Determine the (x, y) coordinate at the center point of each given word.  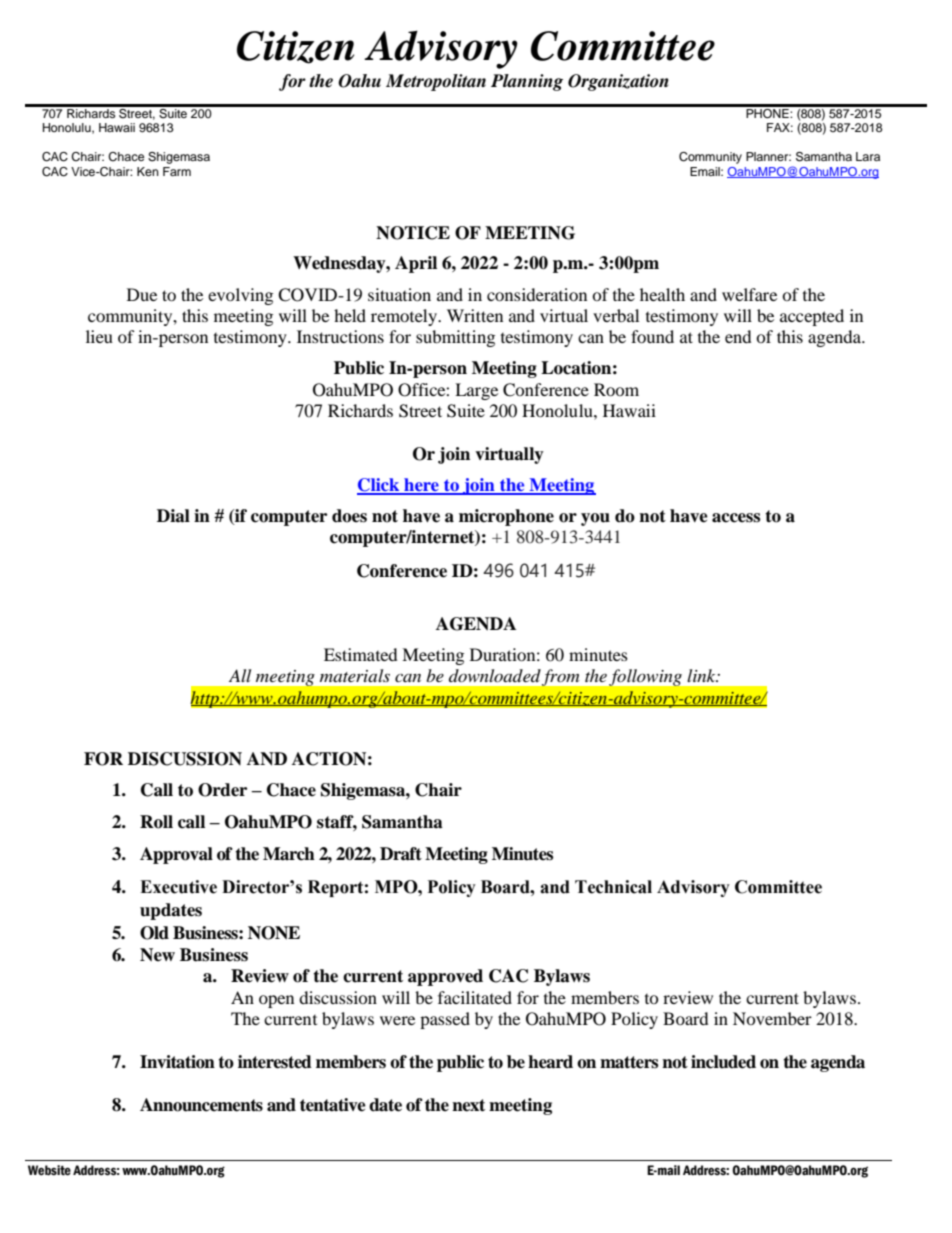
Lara (868, 156)
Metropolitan (436, 82)
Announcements (201, 1105)
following (645, 677)
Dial (173, 516)
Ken (148, 171)
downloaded (495, 675)
